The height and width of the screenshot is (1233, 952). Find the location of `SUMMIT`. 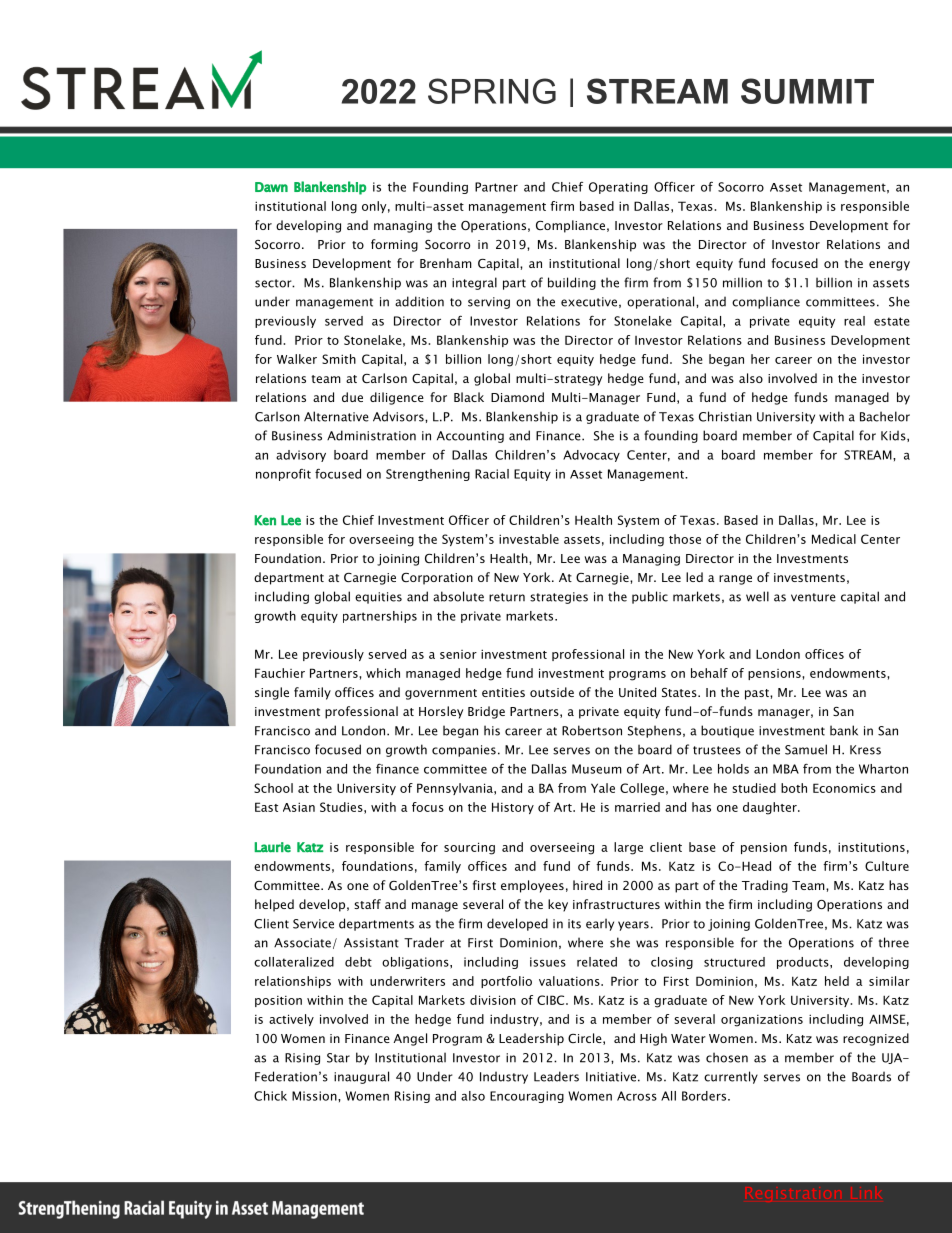

SUMMIT is located at coordinates (807, 91).
